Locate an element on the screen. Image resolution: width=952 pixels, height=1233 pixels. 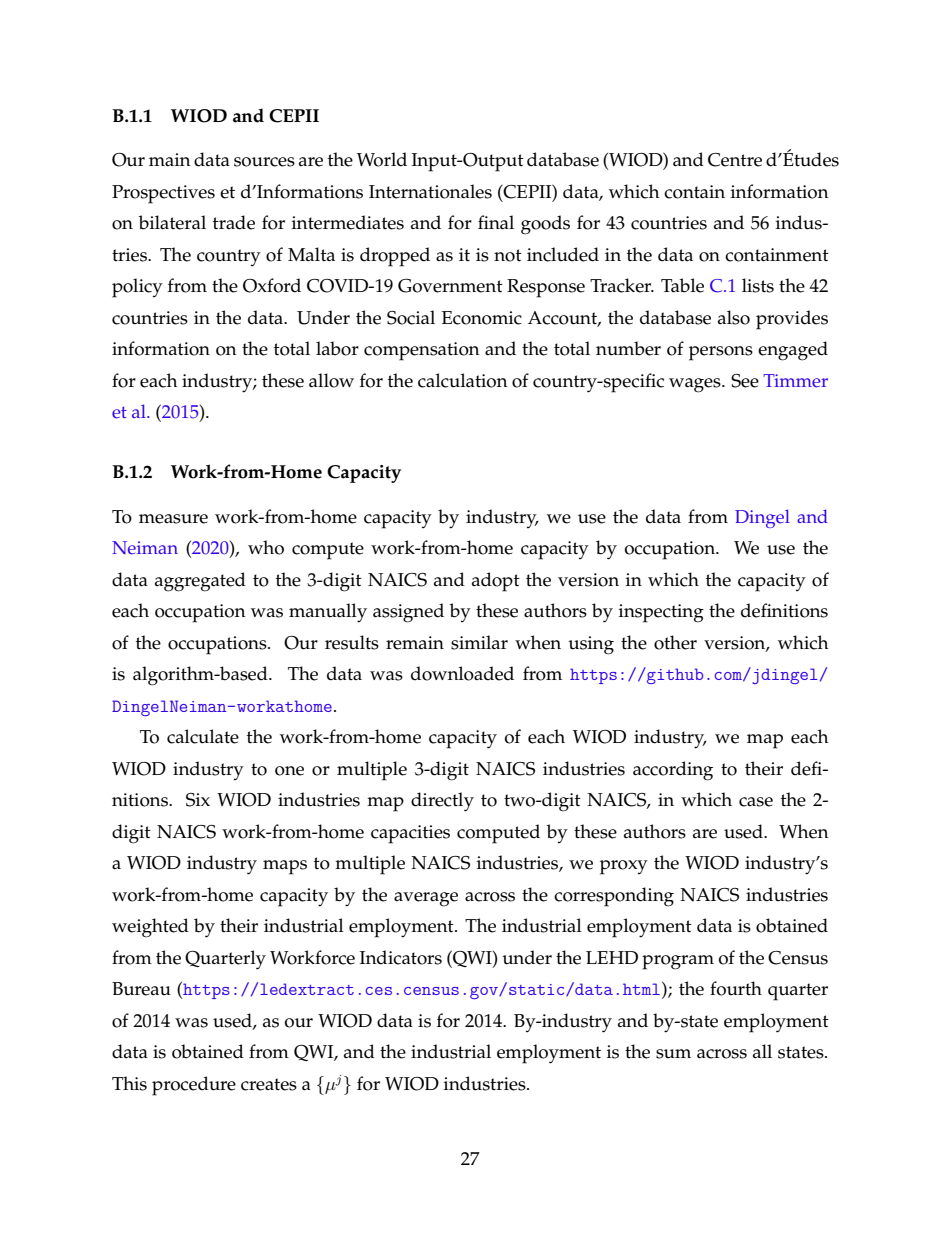
trade is located at coordinates (234, 222).
